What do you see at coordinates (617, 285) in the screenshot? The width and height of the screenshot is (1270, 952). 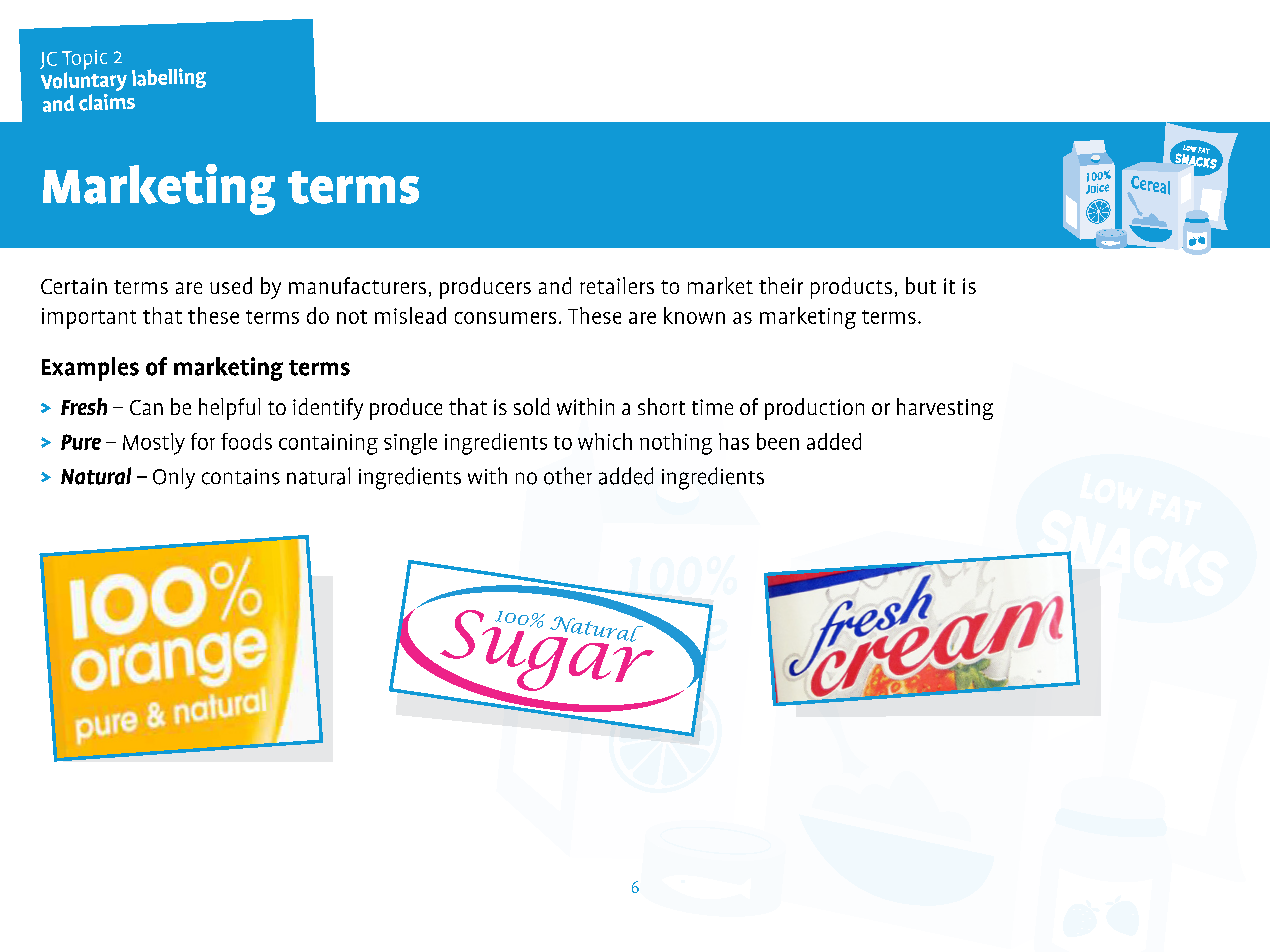 I see `retailers` at bounding box center [617, 285].
